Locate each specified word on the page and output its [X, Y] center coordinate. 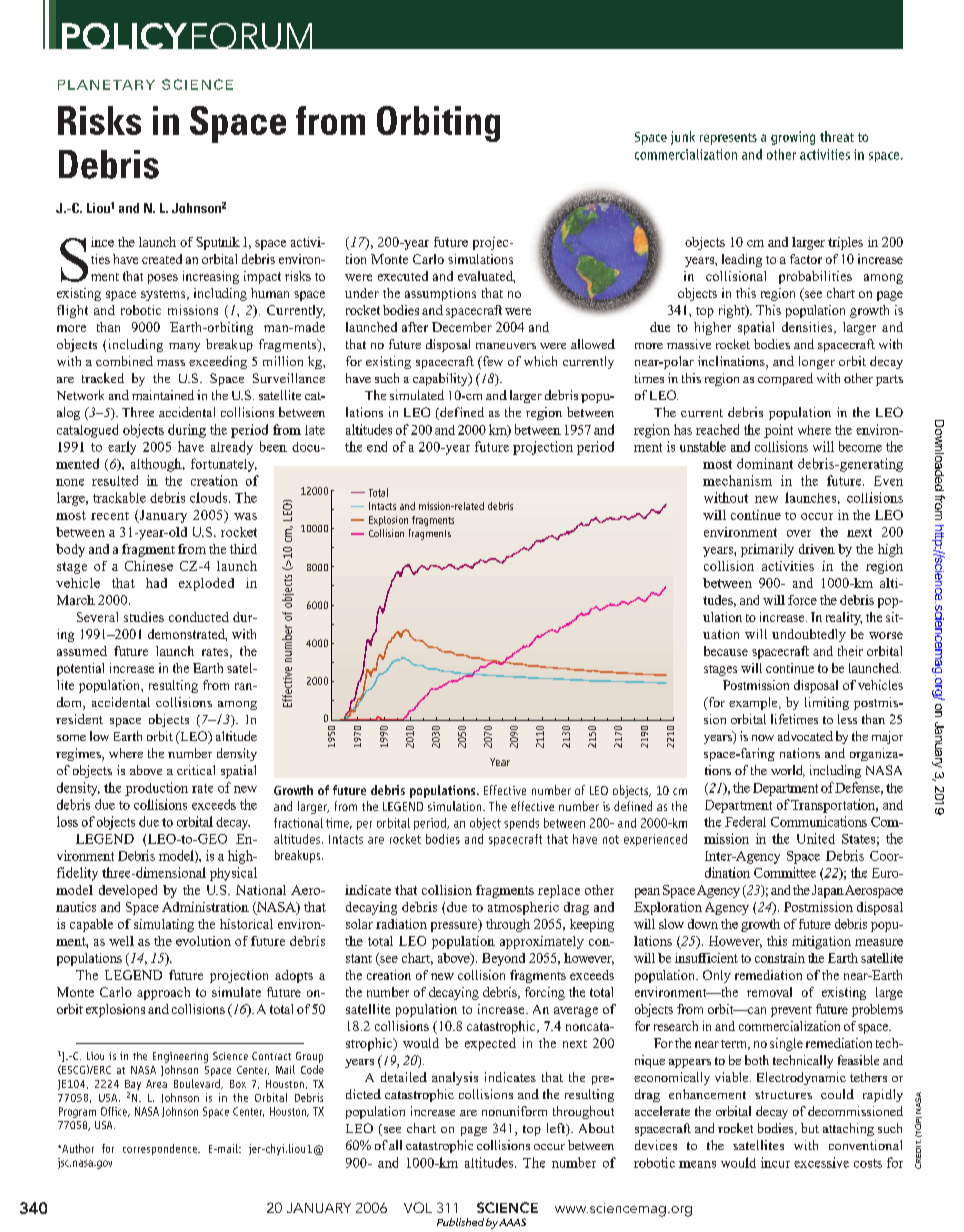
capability [441, 379]
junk [683, 138]
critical [196, 770]
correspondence [161, 1149]
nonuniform [514, 1111]
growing [793, 138]
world [788, 771]
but [810, 1128]
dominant [765, 463]
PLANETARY [106, 85]
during [187, 431]
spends [521, 824]
